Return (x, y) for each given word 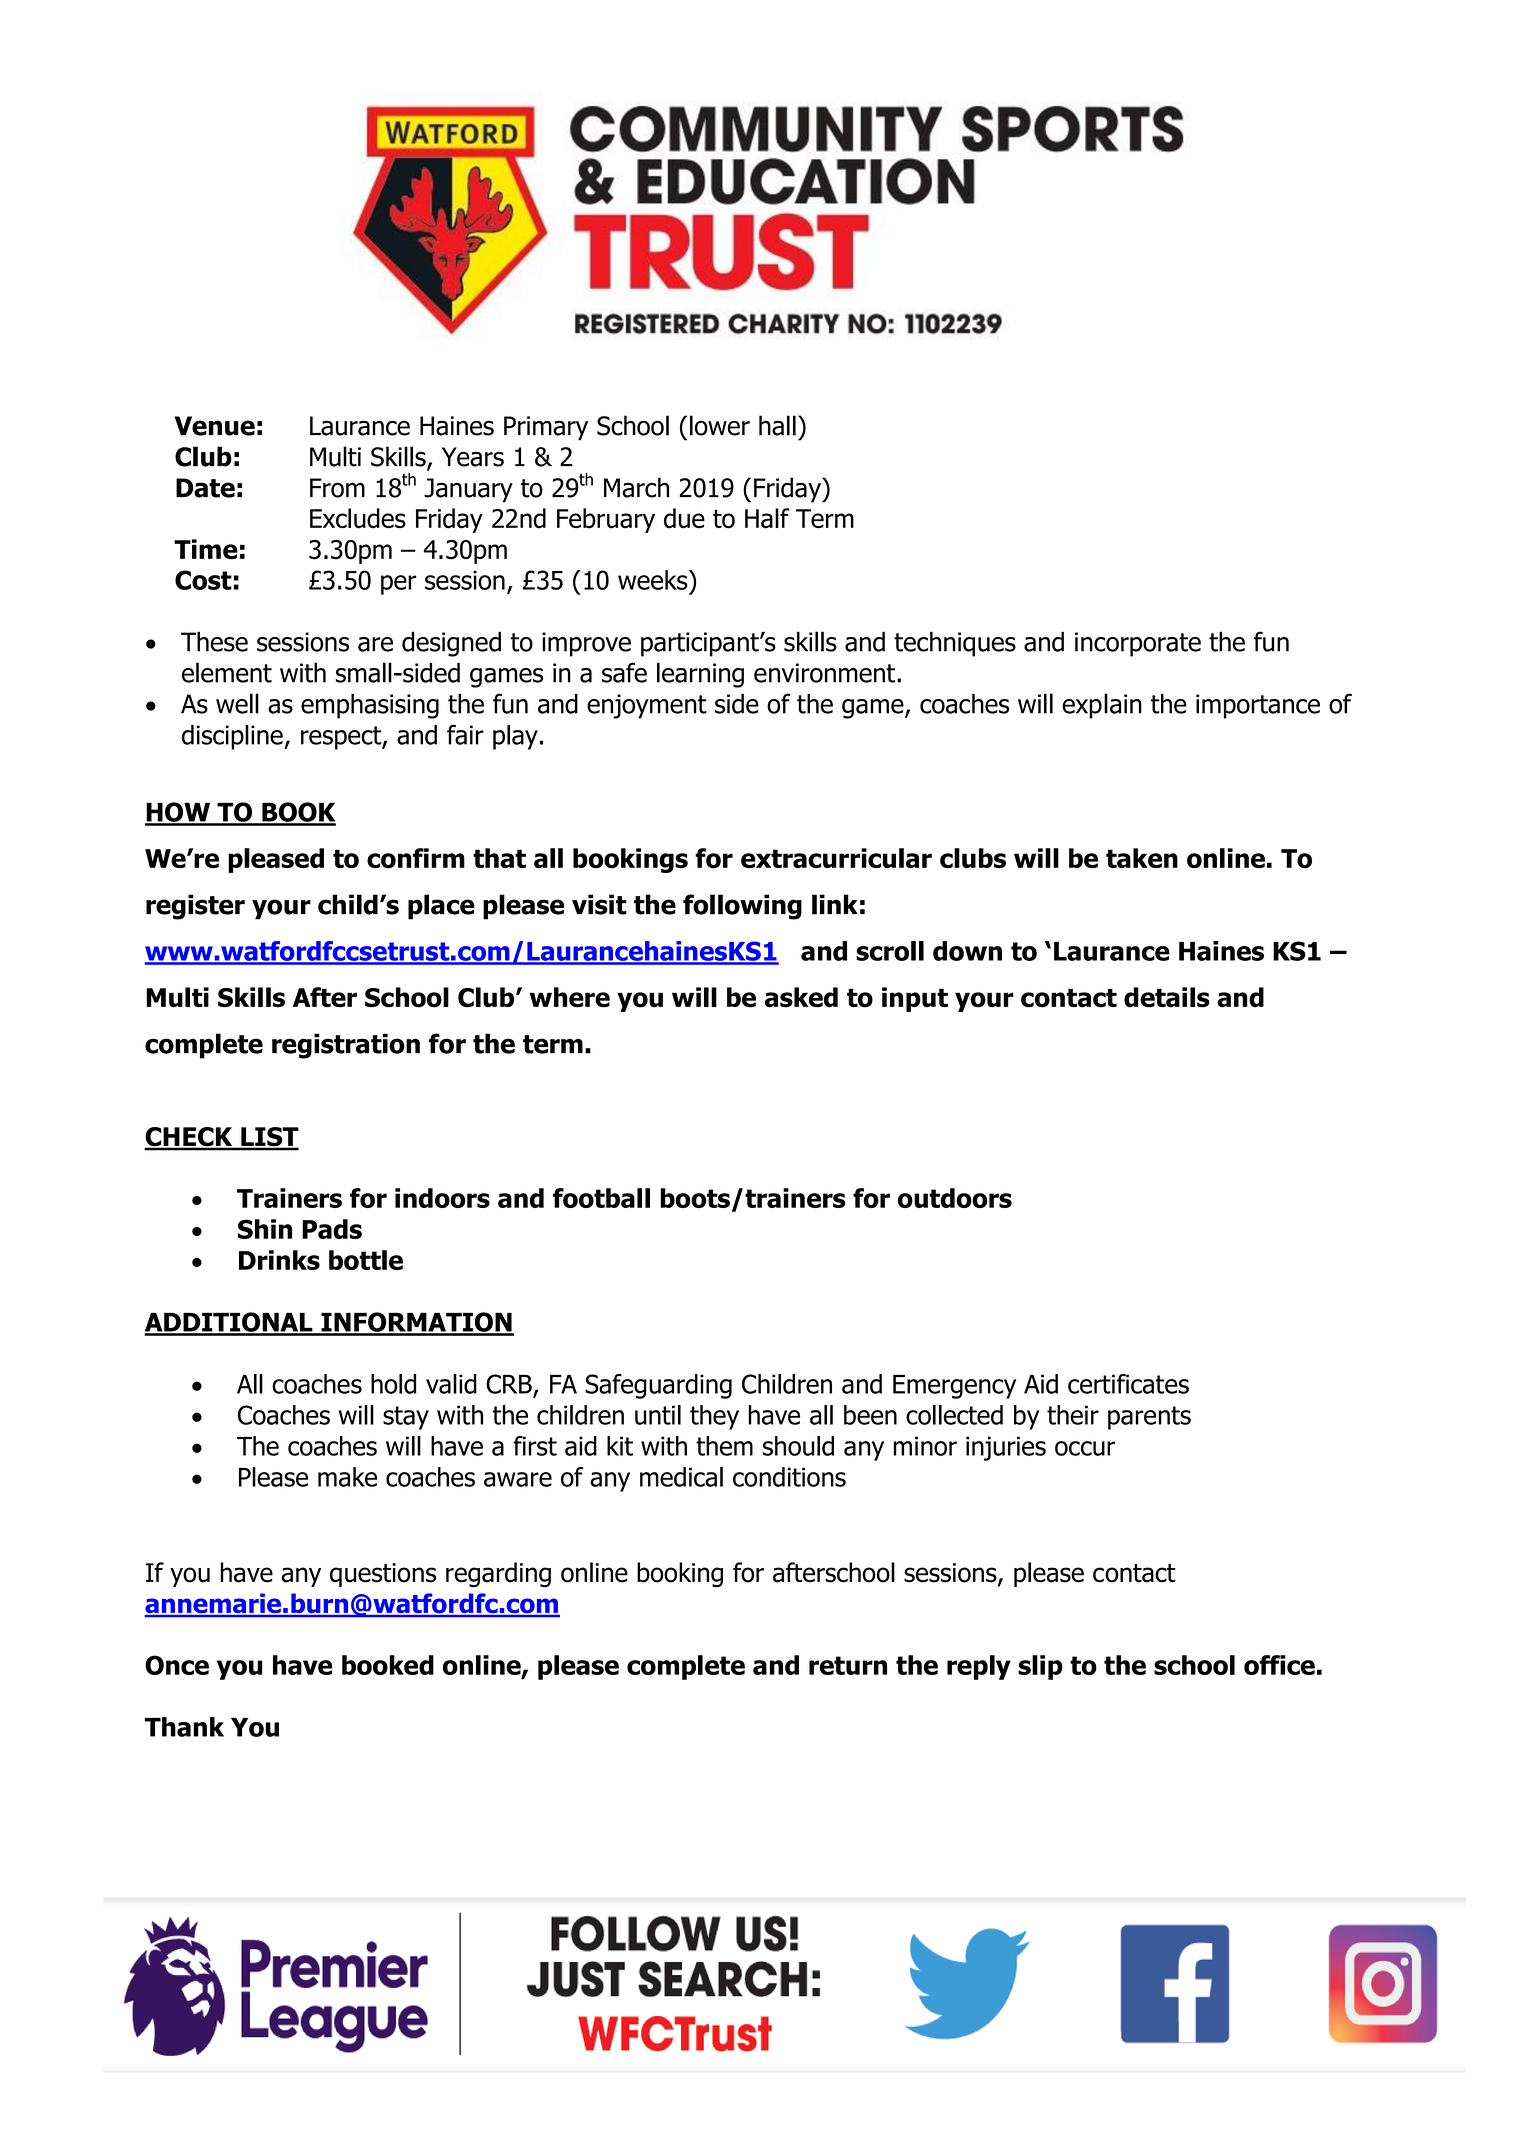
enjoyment (647, 706)
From (337, 488)
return (848, 1665)
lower (720, 425)
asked (801, 997)
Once (177, 1665)
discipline (233, 737)
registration (346, 1046)
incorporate (1138, 644)
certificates (1128, 1384)
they (714, 1417)
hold (393, 1384)
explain (1102, 706)
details (1167, 997)
